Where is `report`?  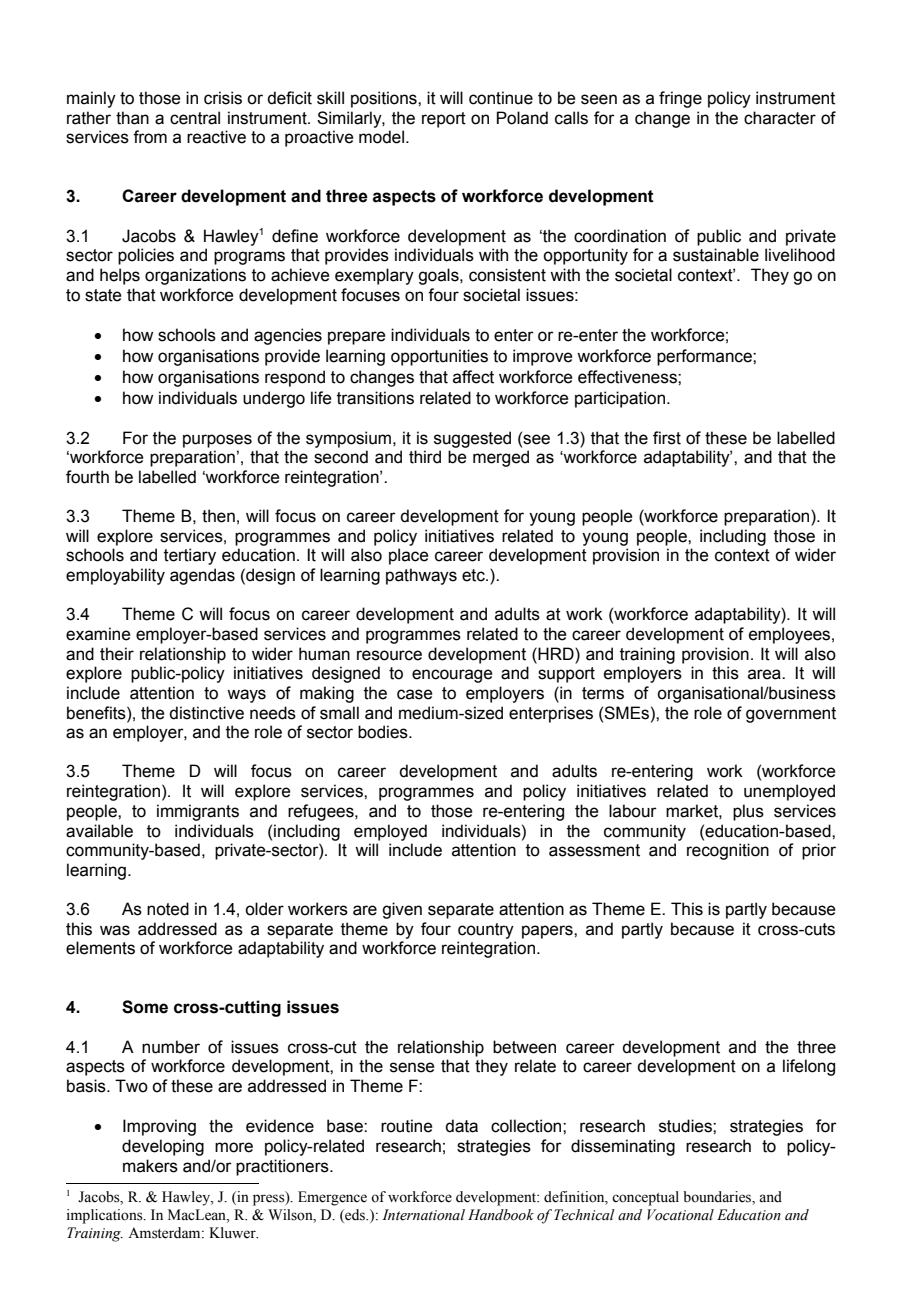
report is located at coordinates (444, 120).
